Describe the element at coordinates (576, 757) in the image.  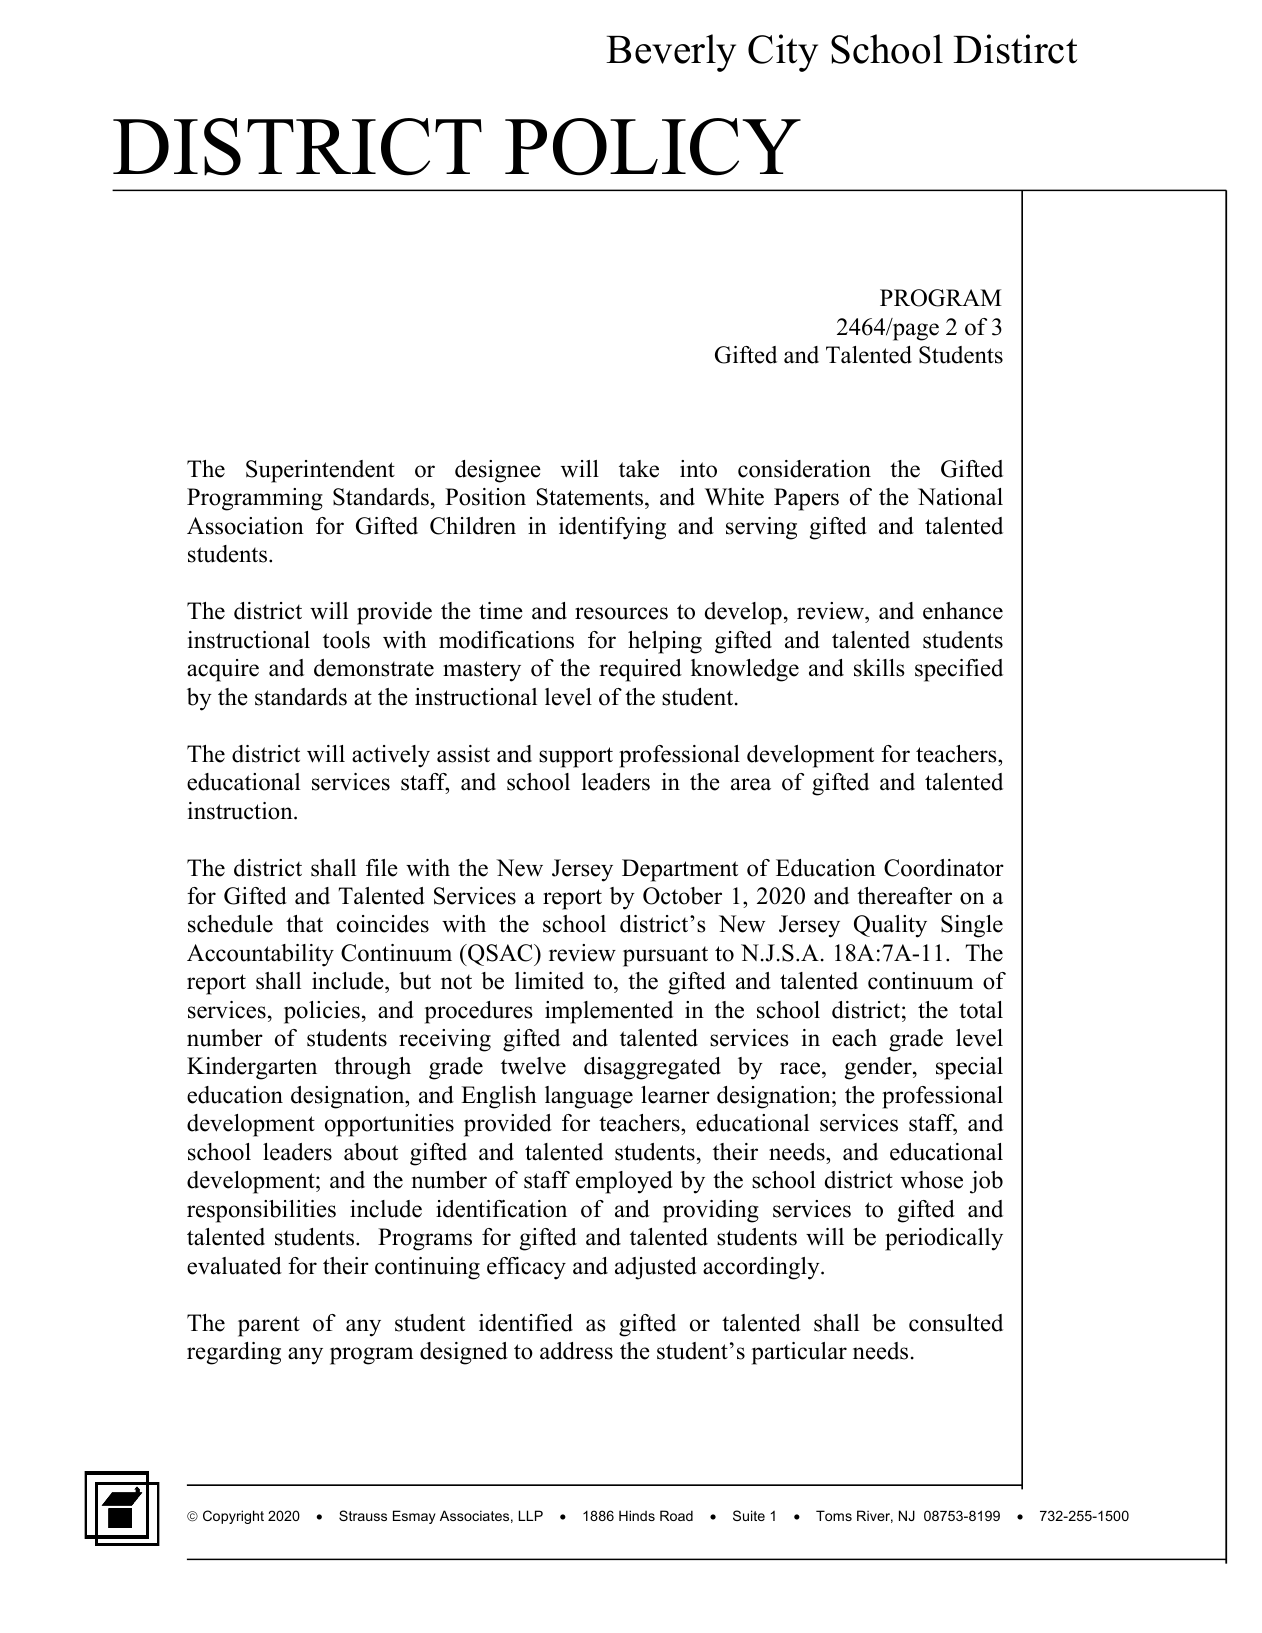
I see `support` at that location.
